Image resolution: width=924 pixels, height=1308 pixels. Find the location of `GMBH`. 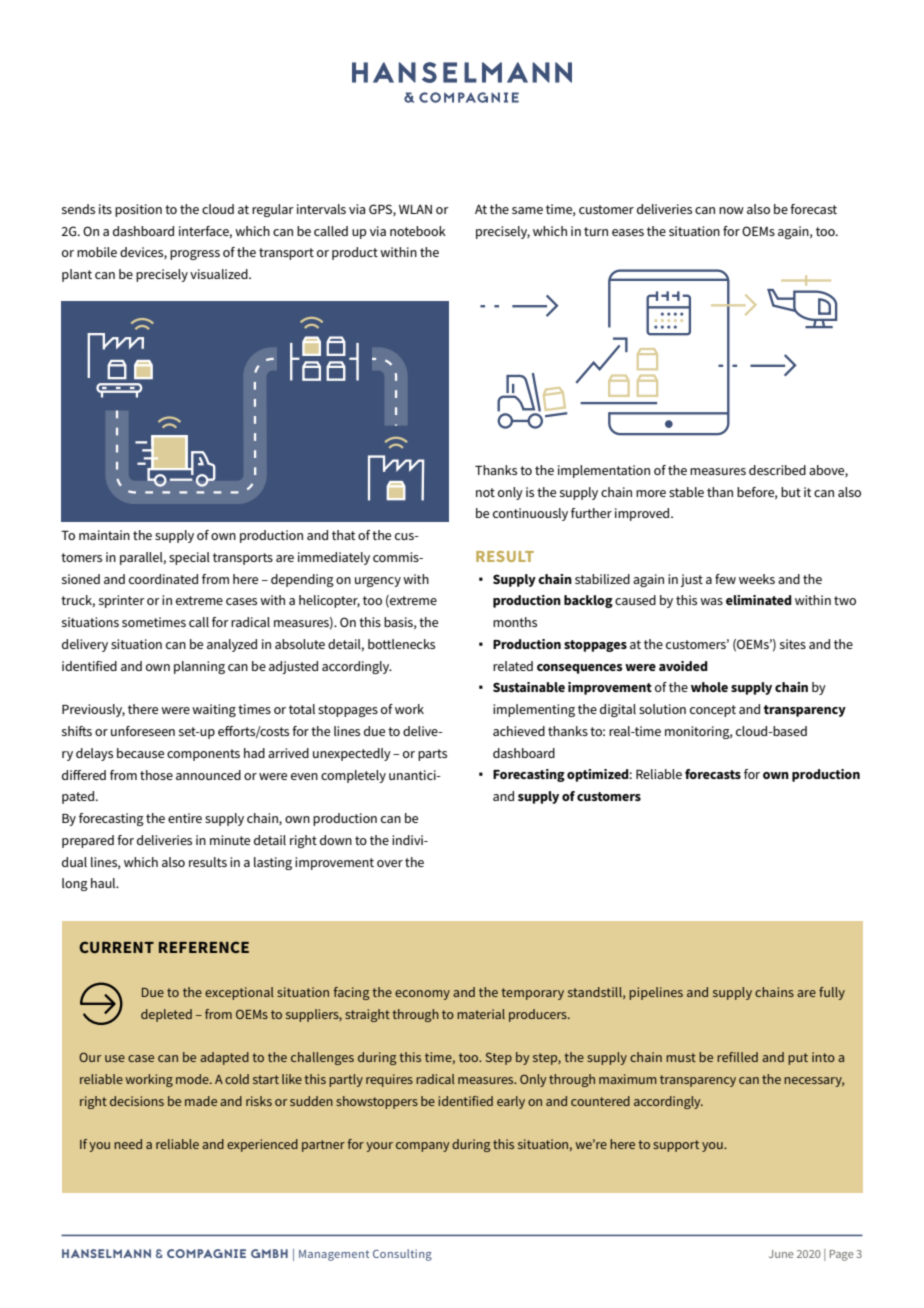

GMBH is located at coordinates (269, 1253).
